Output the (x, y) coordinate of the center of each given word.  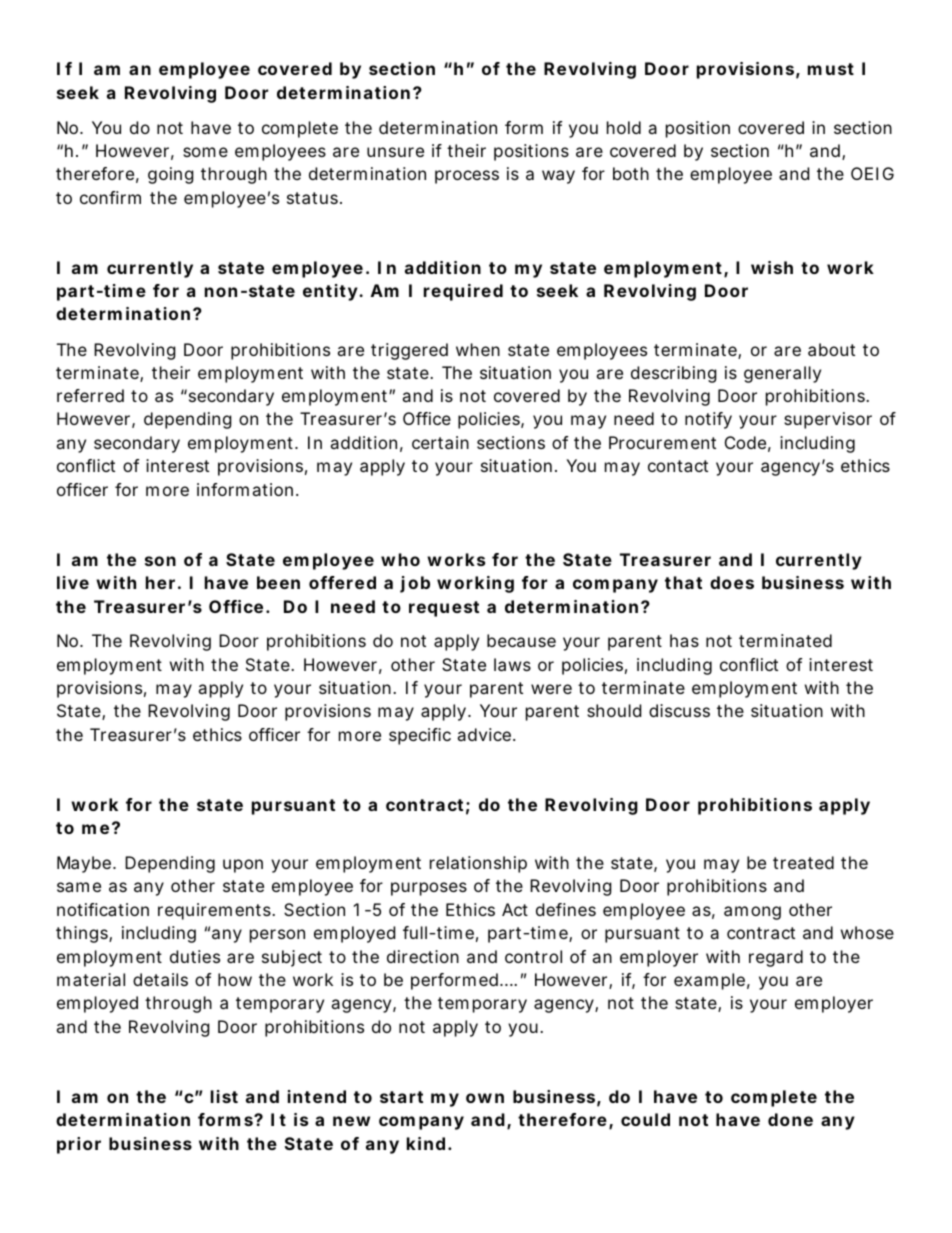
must (831, 69)
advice (484, 734)
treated (803, 862)
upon (243, 866)
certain (440, 442)
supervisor (828, 420)
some (205, 152)
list (224, 1096)
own (485, 1098)
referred (90, 395)
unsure (395, 152)
